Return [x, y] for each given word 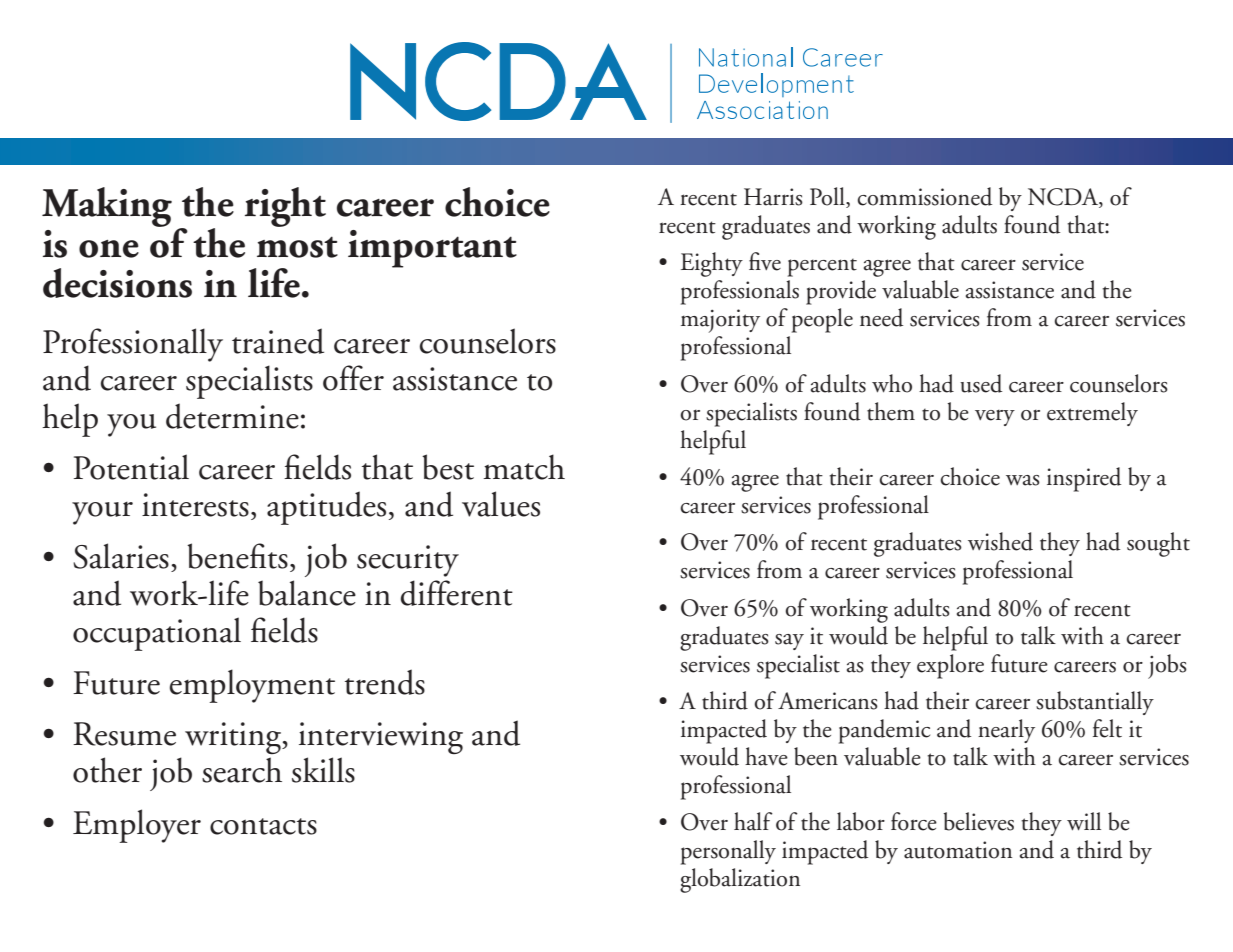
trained [278, 341]
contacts [263, 826]
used [981, 383]
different [457, 593]
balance [307, 593]
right [285, 207]
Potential [131, 467]
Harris [773, 197]
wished [1000, 541]
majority [720, 321]
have [766, 756]
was [1023, 480]
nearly [1006, 731]
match [524, 467]
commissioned [924, 196]
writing [234, 738]
